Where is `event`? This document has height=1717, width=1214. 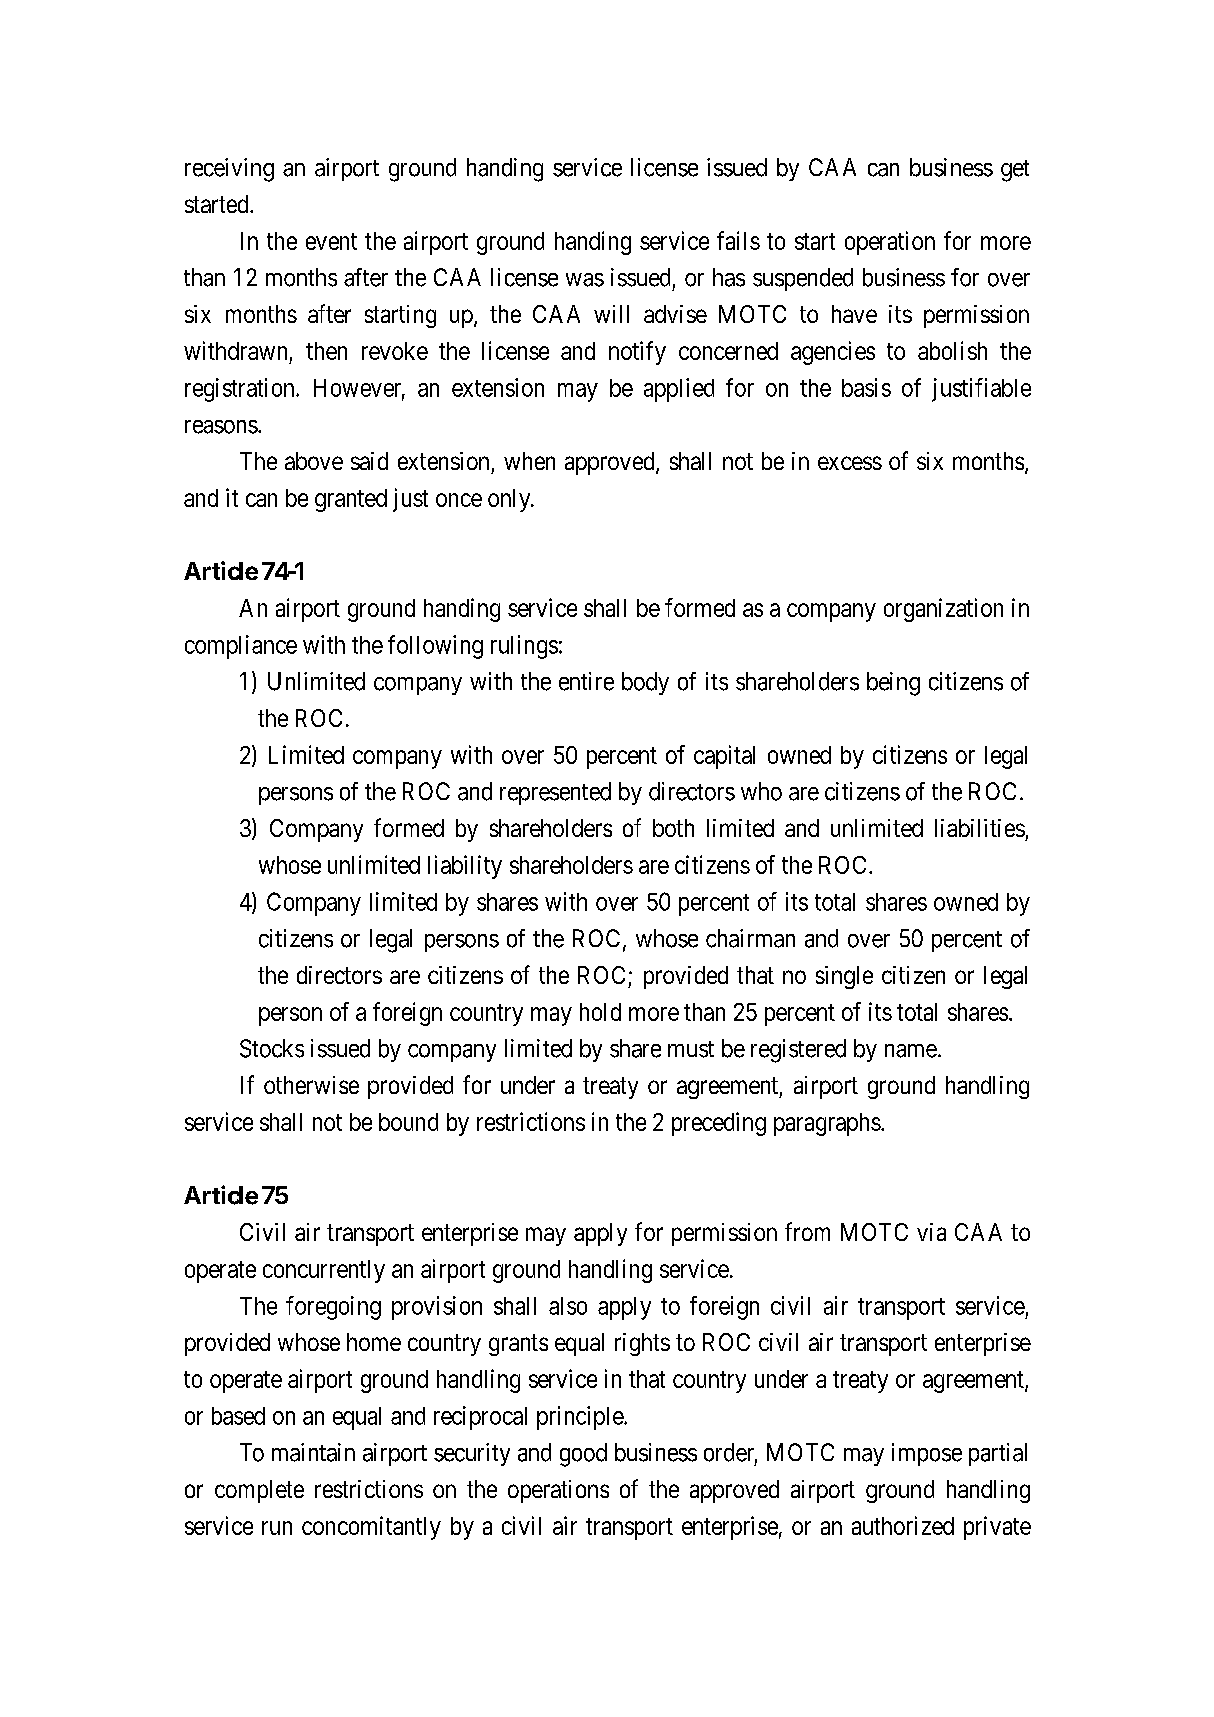 event is located at coordinates (331, 241).
